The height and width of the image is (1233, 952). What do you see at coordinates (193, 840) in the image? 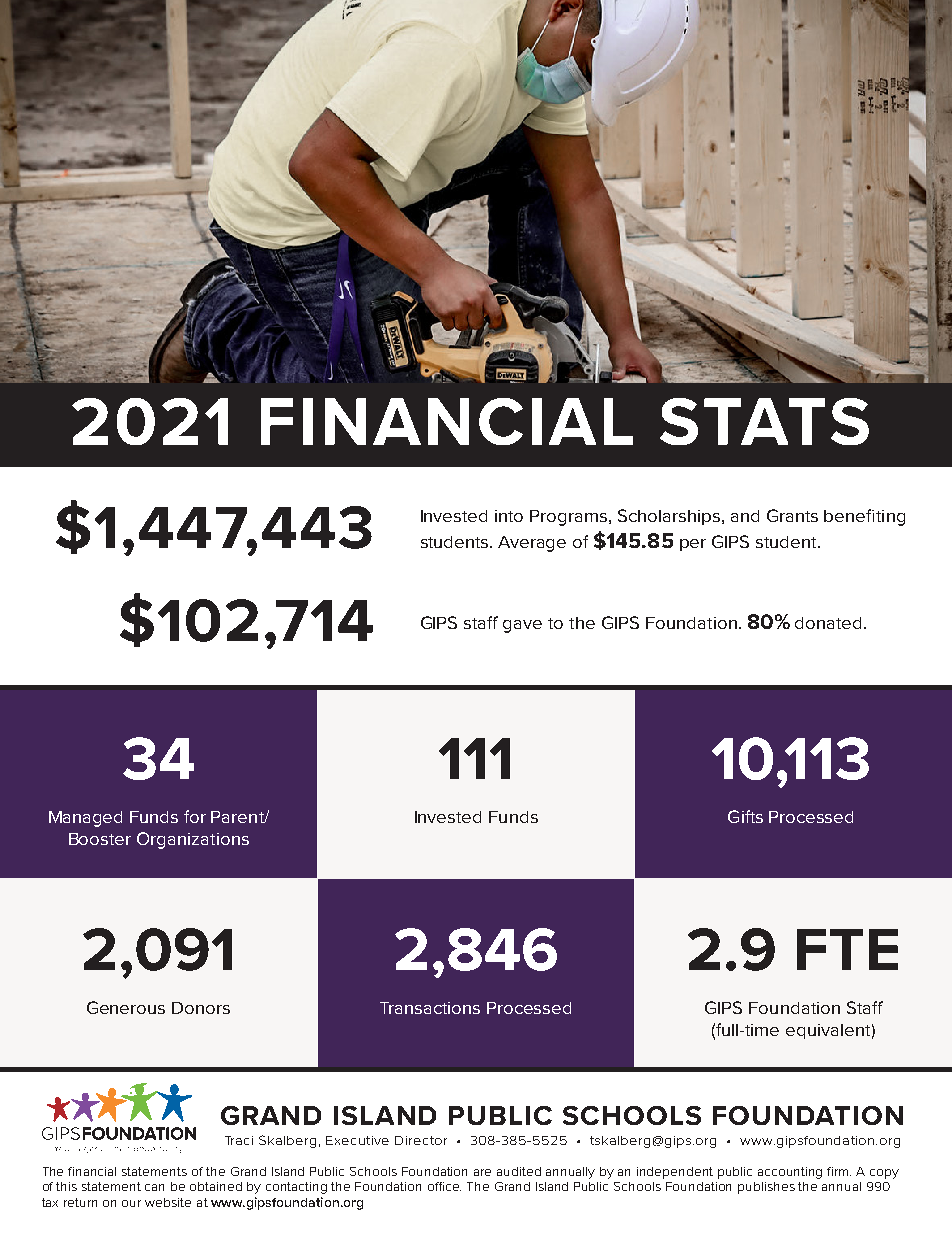
I see `Organizations` at bounding box center [193, 840].
